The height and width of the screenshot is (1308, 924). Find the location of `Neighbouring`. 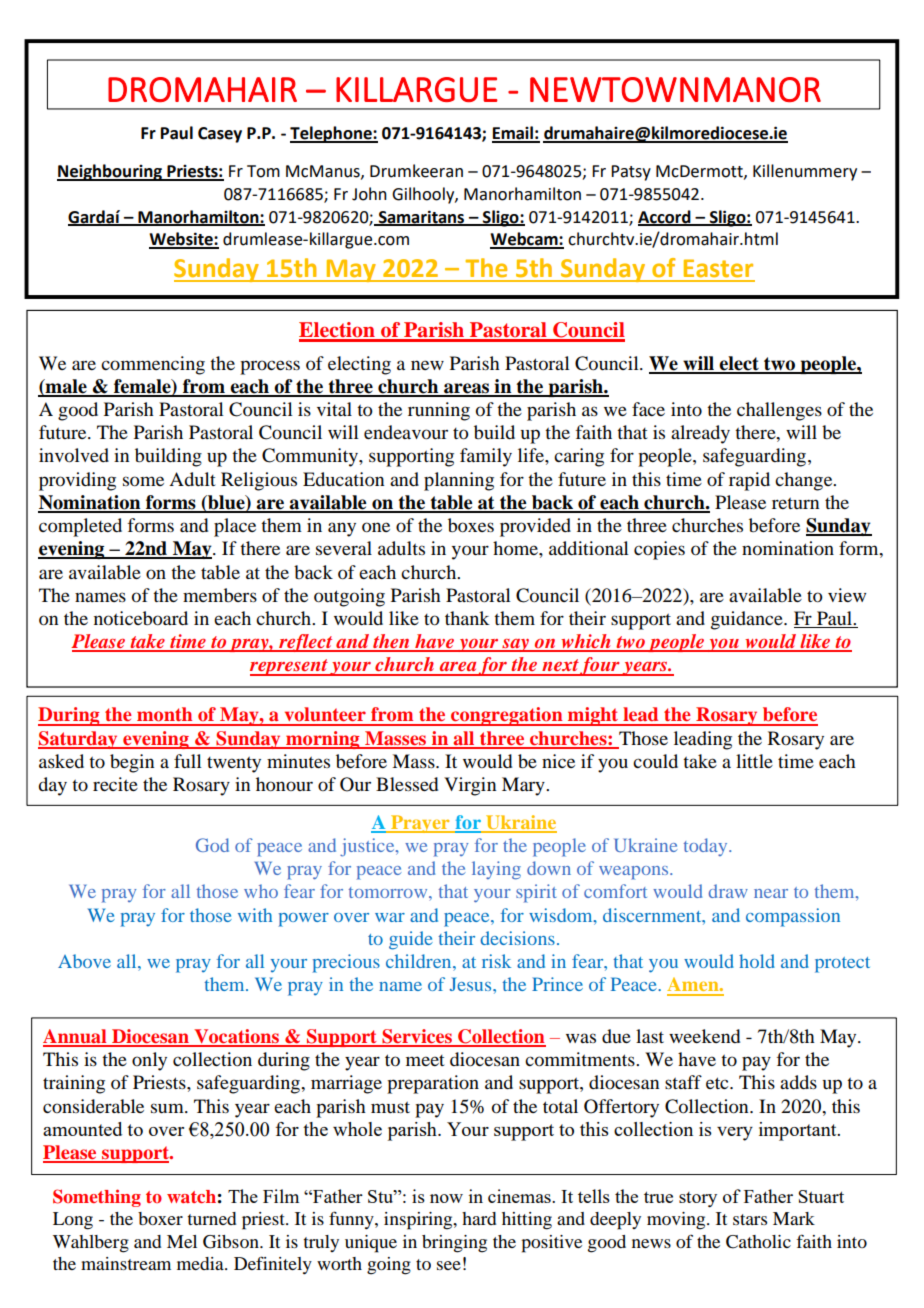

Neighbouring is located at coordinates (111, 172).
